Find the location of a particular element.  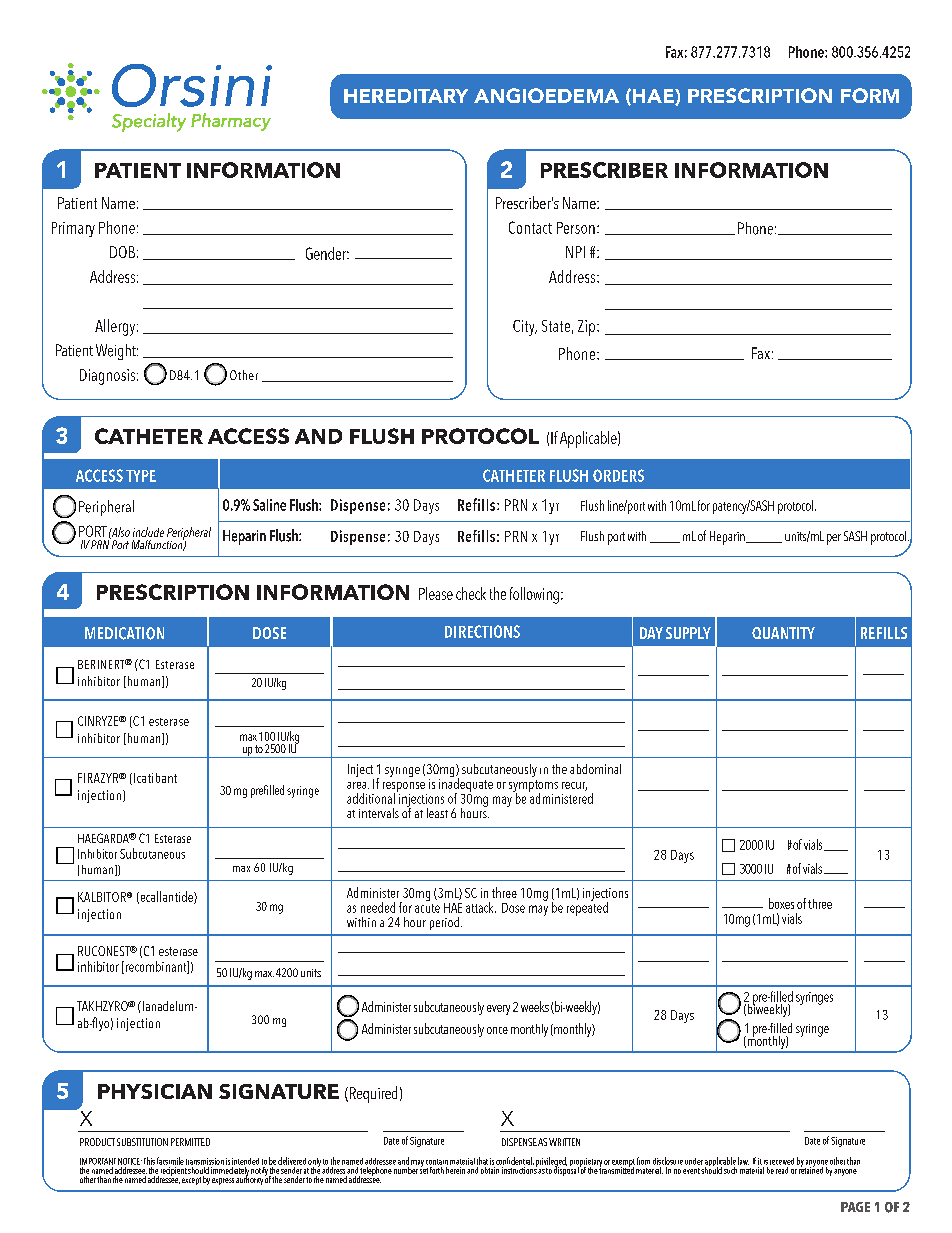

QUANTITY is located at coordinates (783, 633).
